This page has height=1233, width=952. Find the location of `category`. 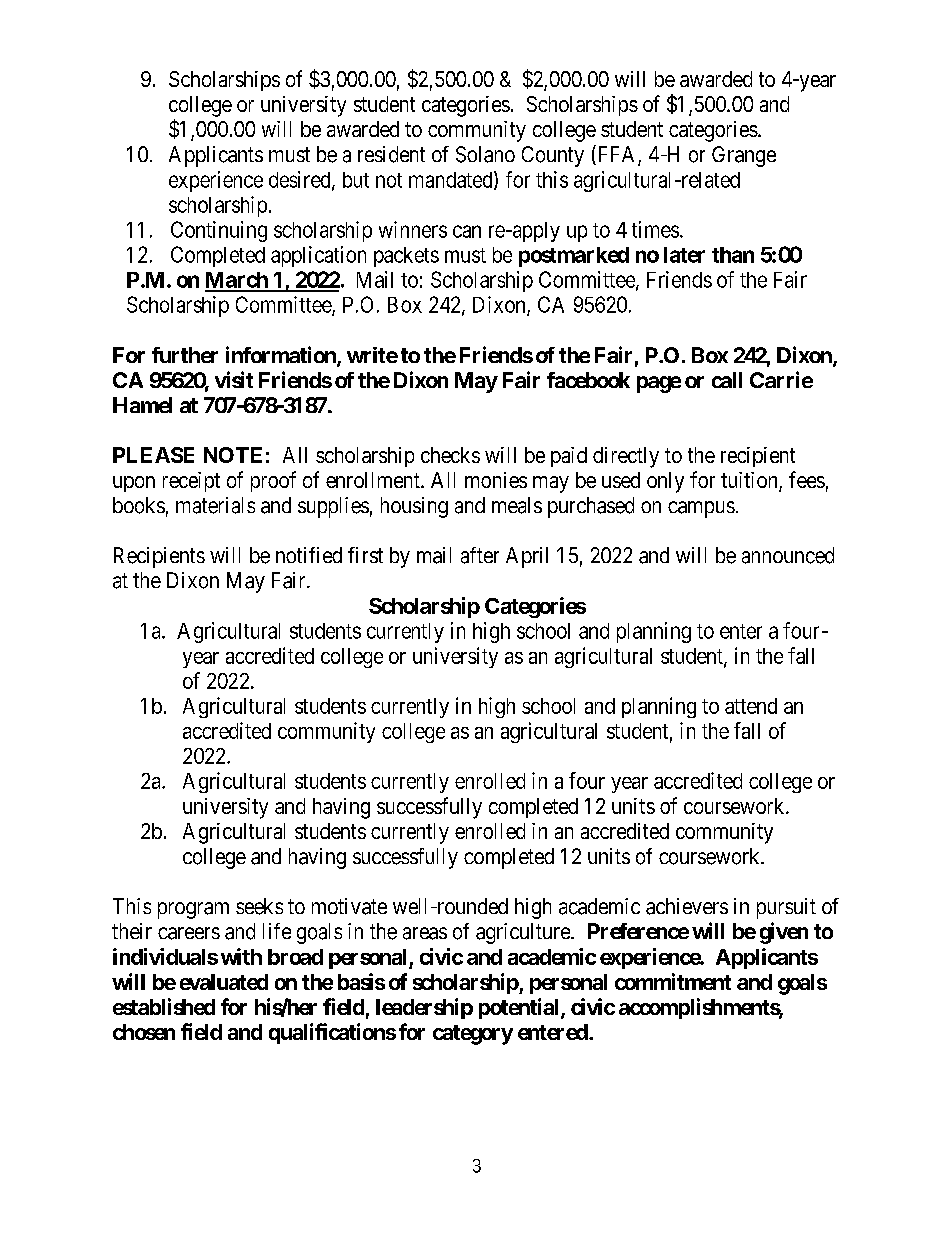

category is located at coordinates (473, 1035).
